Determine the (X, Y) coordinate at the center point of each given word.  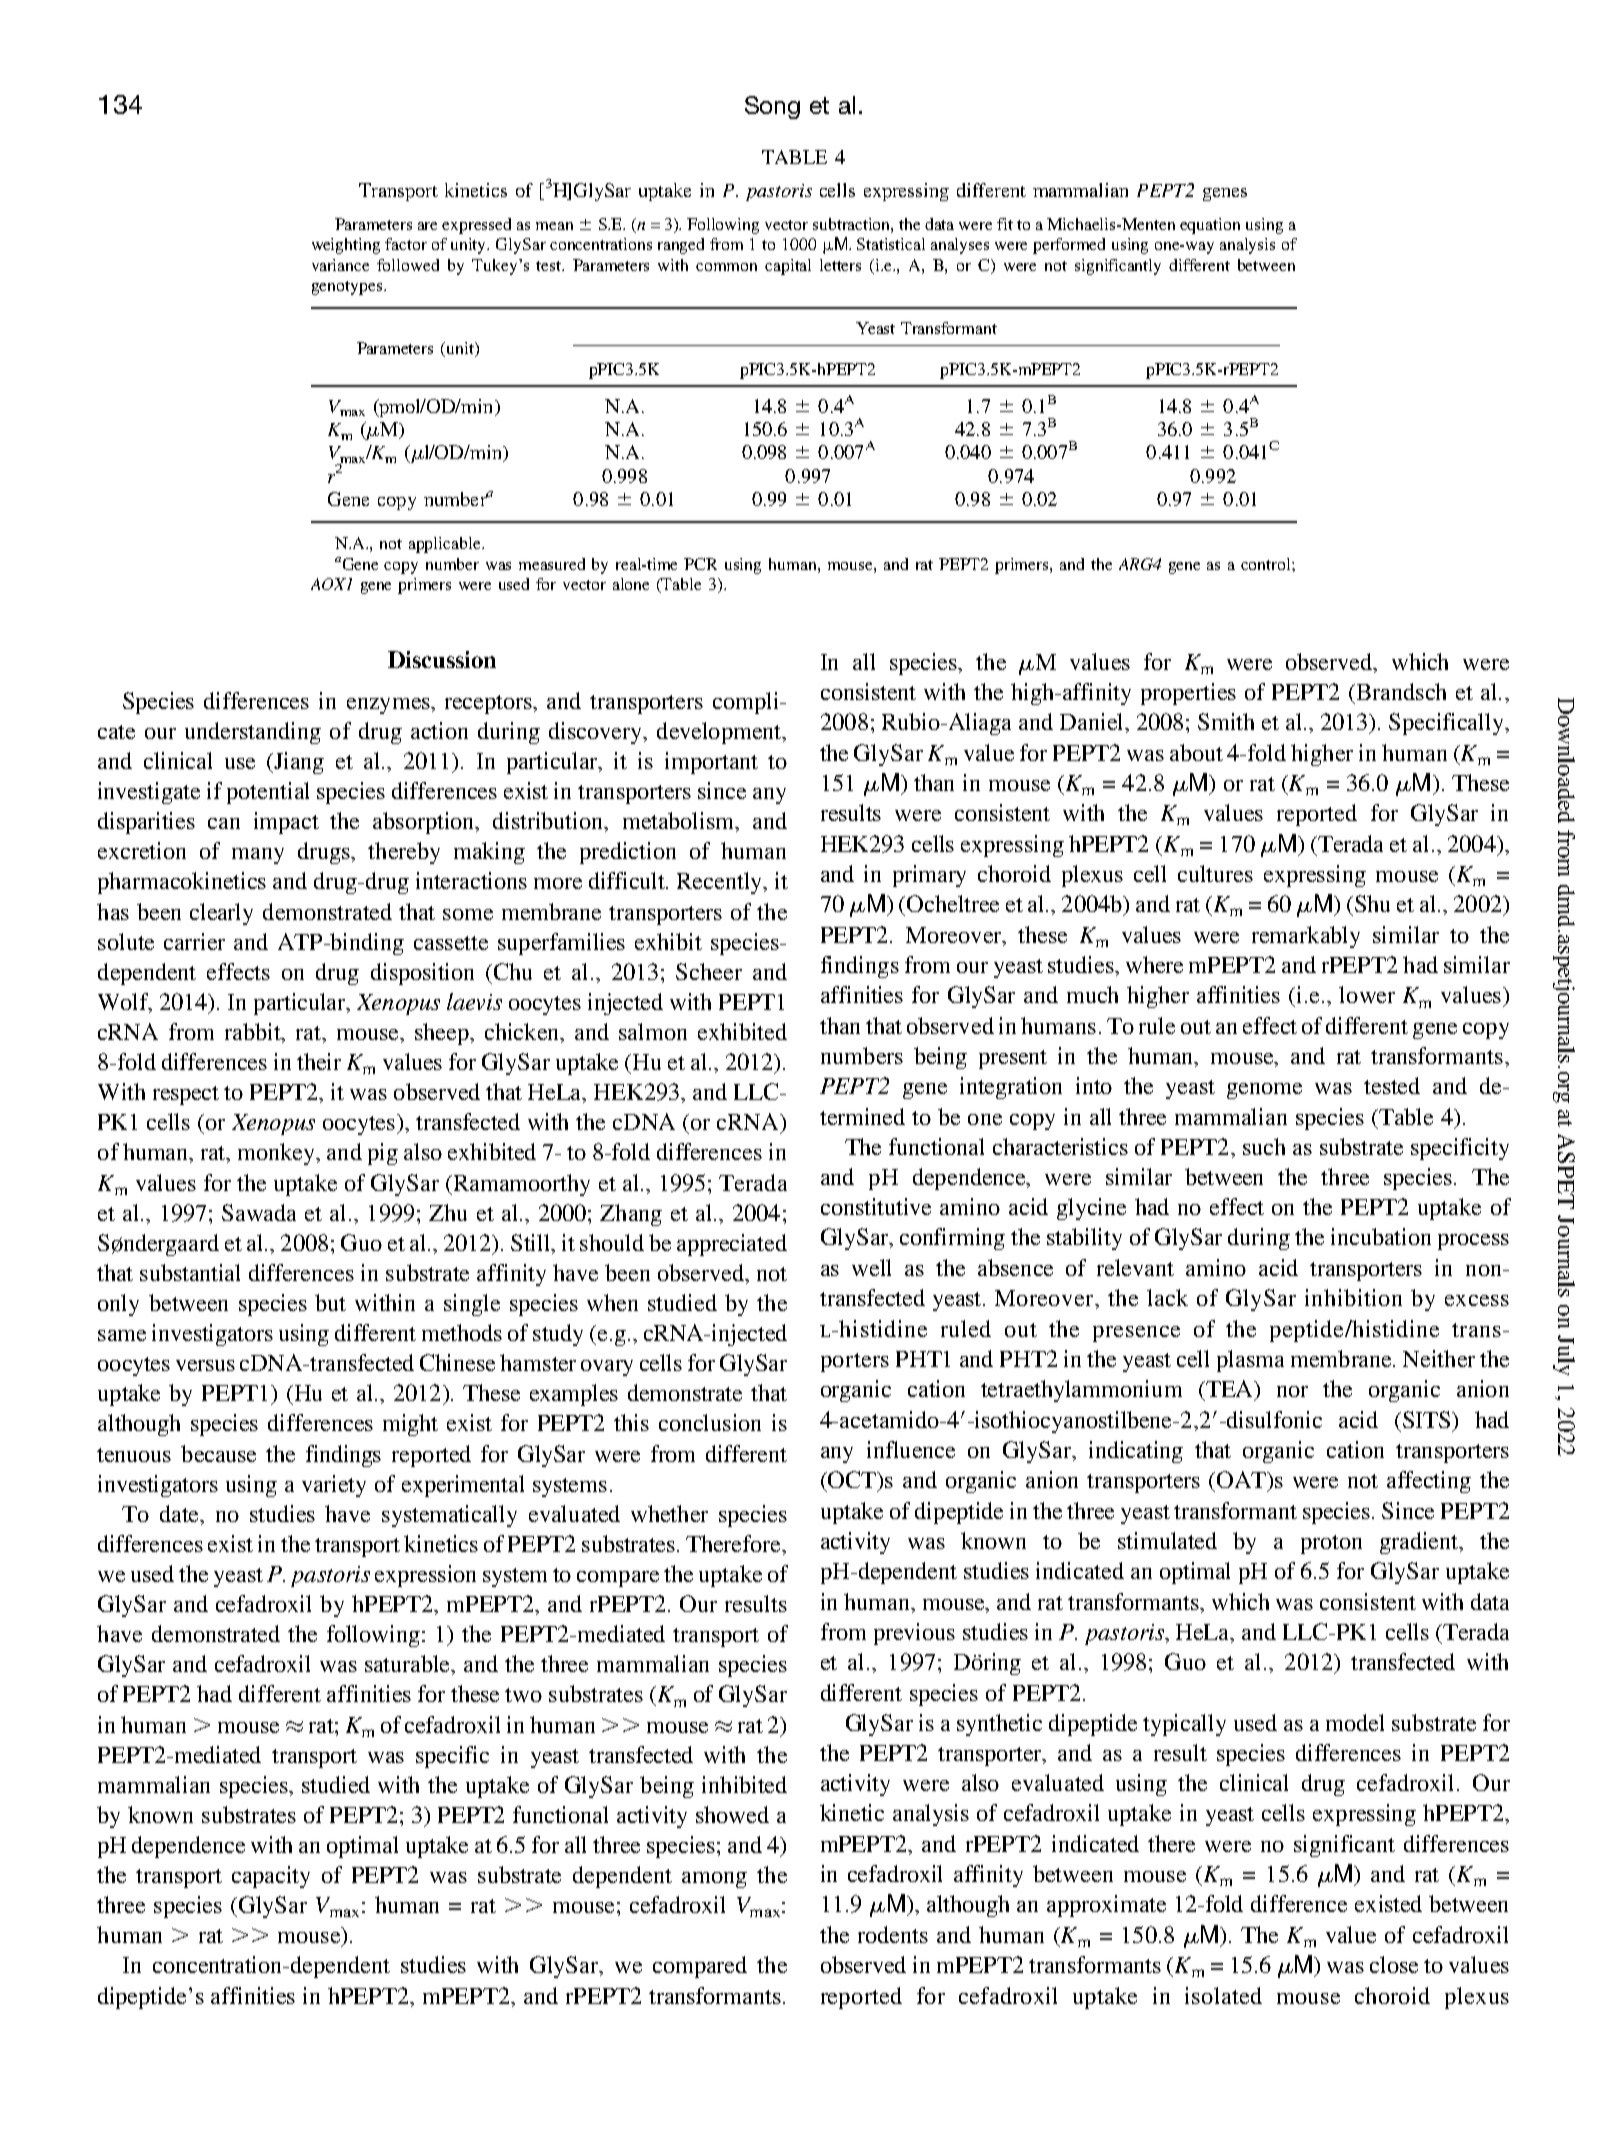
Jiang (298, 763)
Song (772, 107)
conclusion (710, 1422)
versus (205, 1365)
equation (1210, 226)
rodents (893, 1934)
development (720, 733)
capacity (271, 1877)
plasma (1250, 1361)
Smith (1226, 721)
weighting (346, 246)
